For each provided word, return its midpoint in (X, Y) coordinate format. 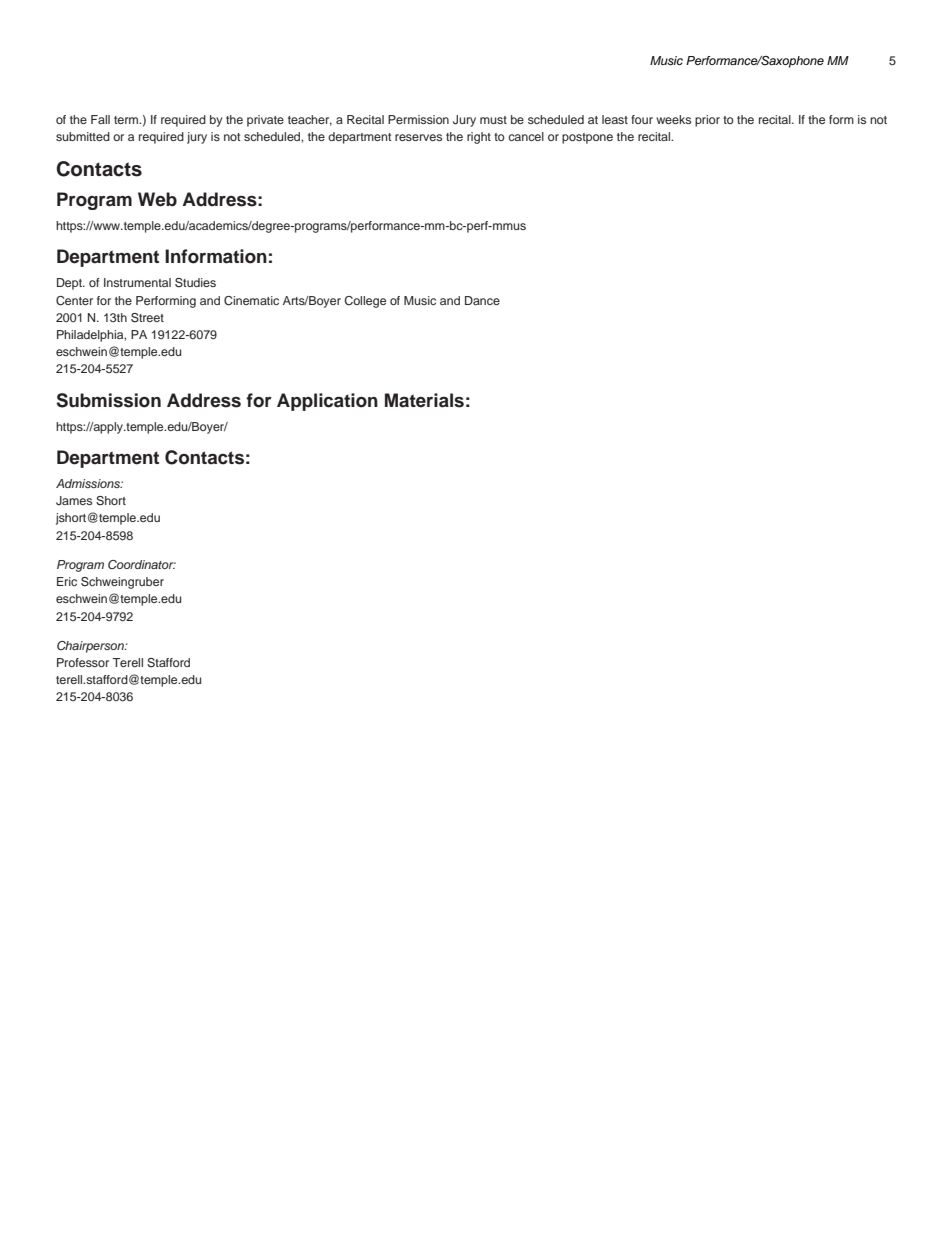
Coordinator (142, 564)
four (642, 119)
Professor (83, 662)
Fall (100, 119)
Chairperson (91, 647)
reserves (418, 137)
